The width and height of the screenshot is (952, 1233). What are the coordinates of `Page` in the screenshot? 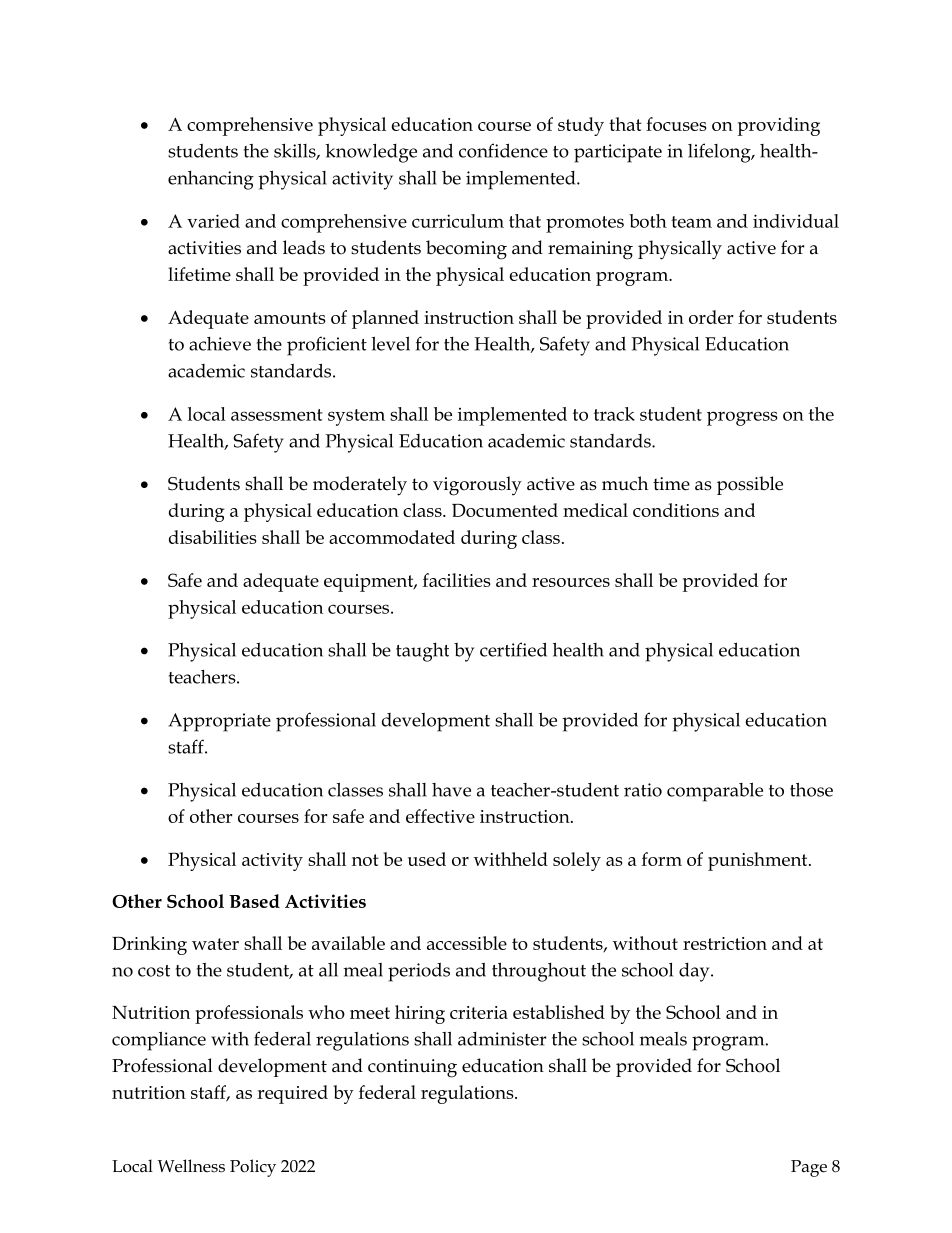 It's located at (809, 1168).
